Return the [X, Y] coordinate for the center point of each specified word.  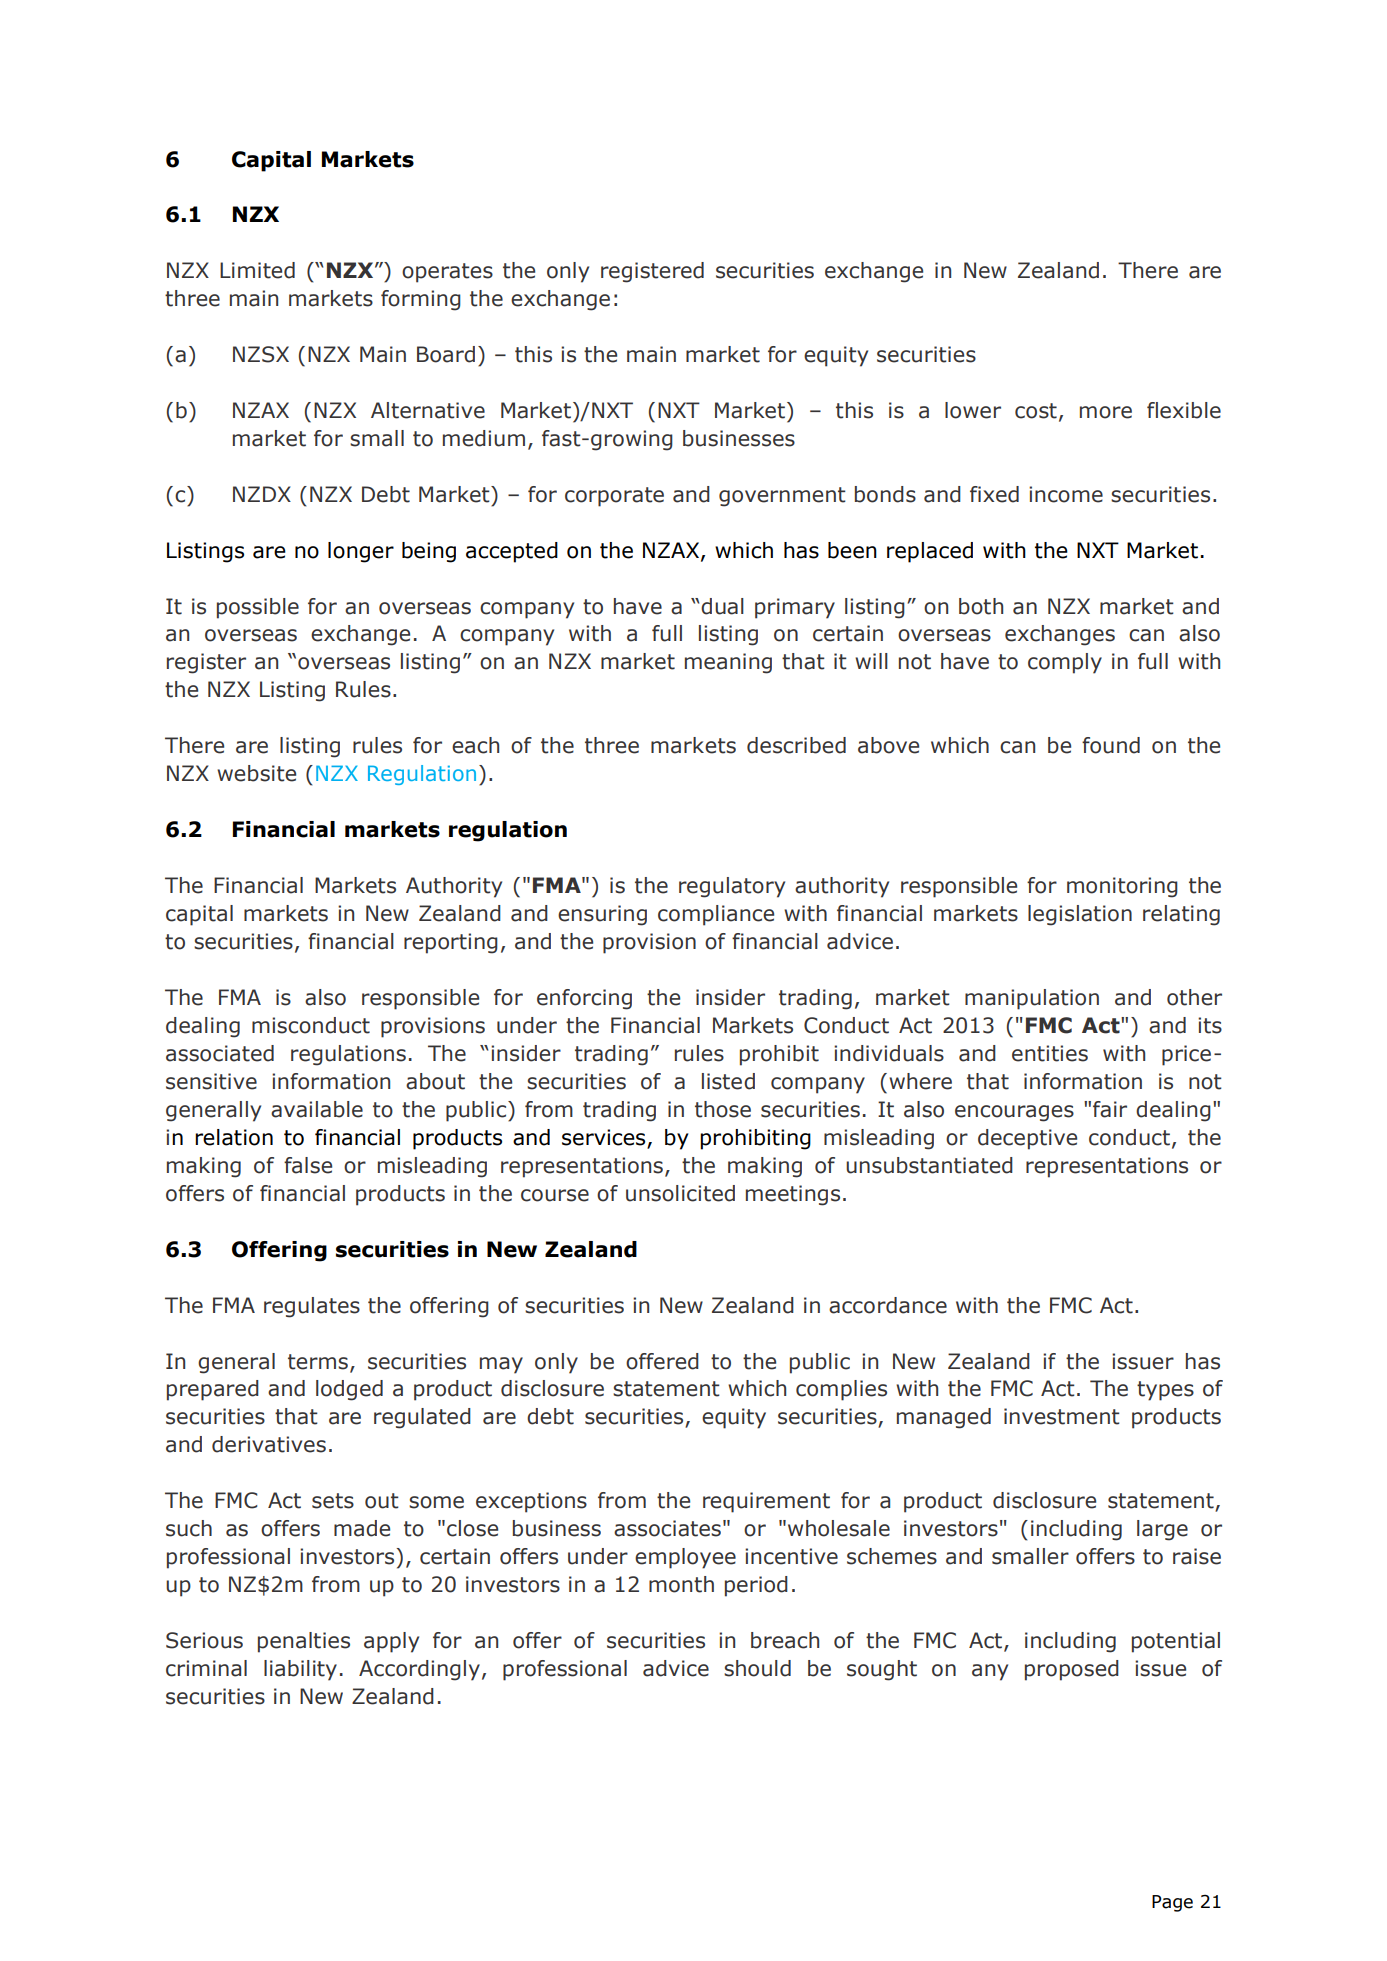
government [782, 497]
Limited [257, 270]
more [1106, 412]
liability [300, 1670]
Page [1172, 1903]
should [757, 1668]
